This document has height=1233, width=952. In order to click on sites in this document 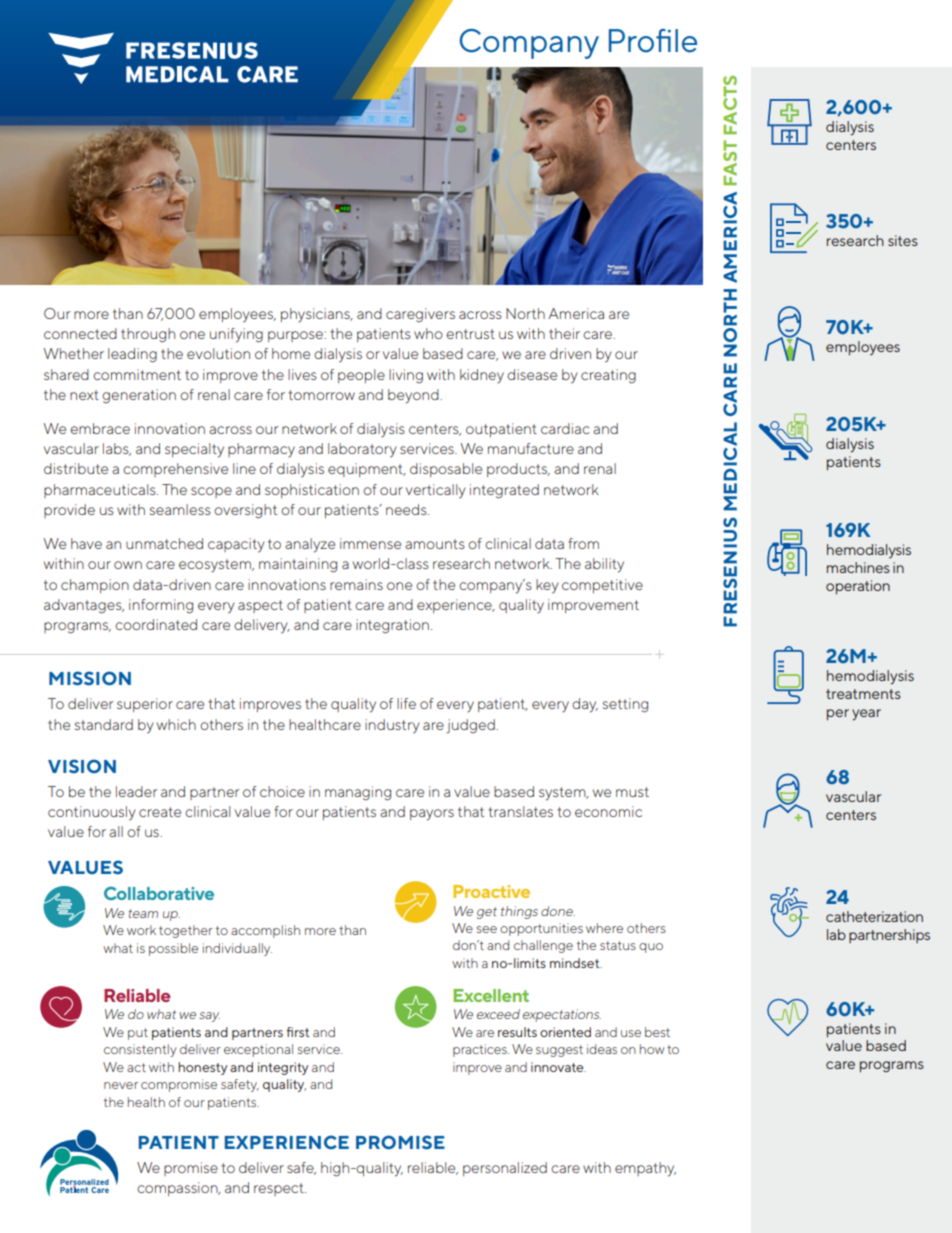, I will do `click(903, 240)`.
